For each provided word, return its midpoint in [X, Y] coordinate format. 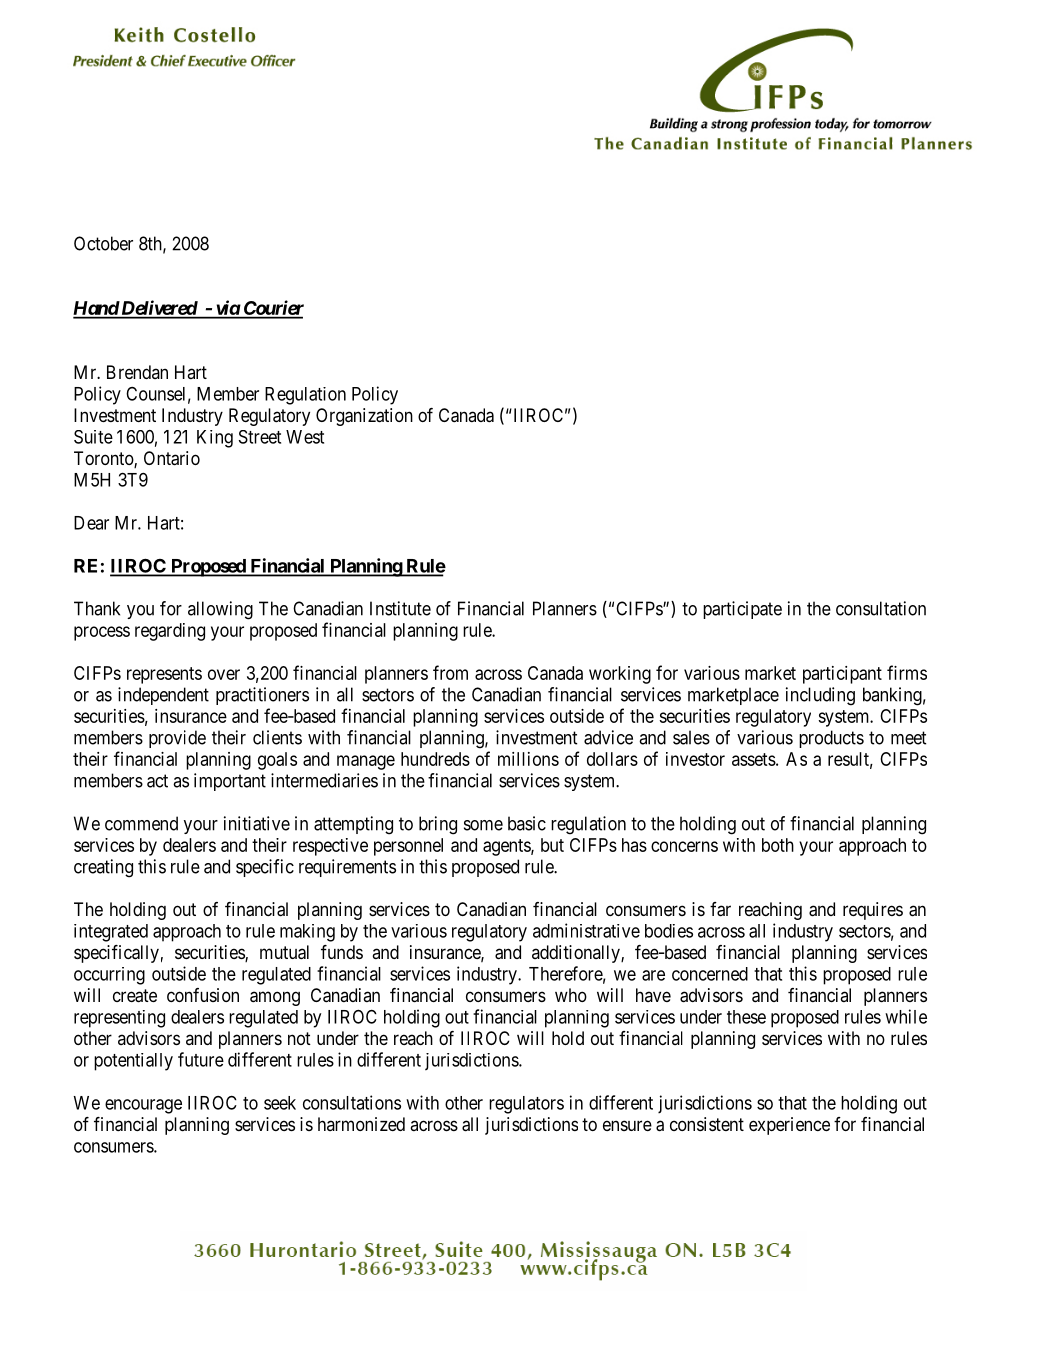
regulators [526, 1105]
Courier [272, 309]
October [103, 243]
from [450, 672]
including [820, 696]
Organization [364, 417]
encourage [143, 1106]
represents [164, 675]
